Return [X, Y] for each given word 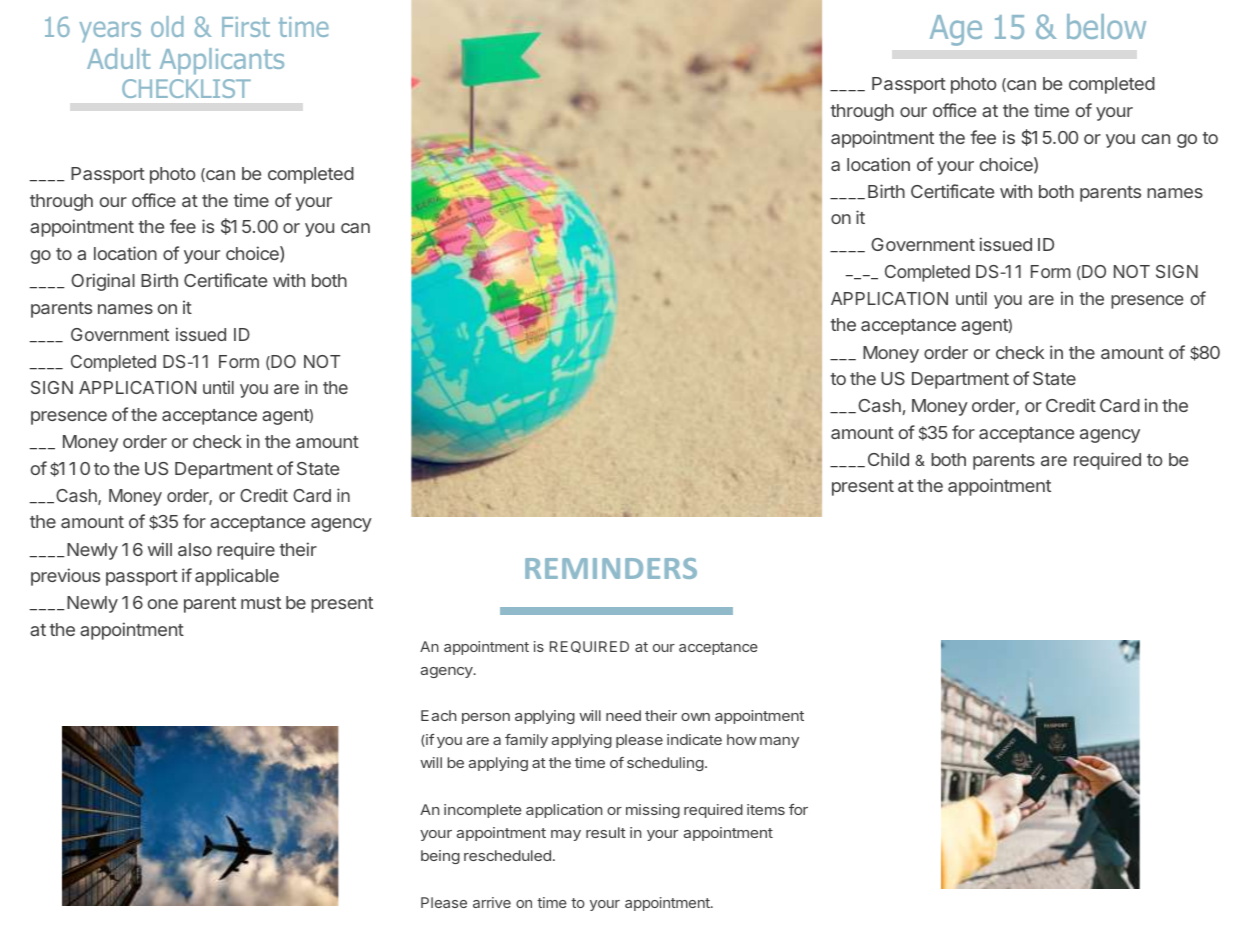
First [246, 27]
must [261, 603]
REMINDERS [611, 568]
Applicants [222, 61]
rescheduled [507, 855]
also [195, 549]
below [1106, 26]
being [440, 857]
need [623, 715]
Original [103, 282]
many [779, 742]
